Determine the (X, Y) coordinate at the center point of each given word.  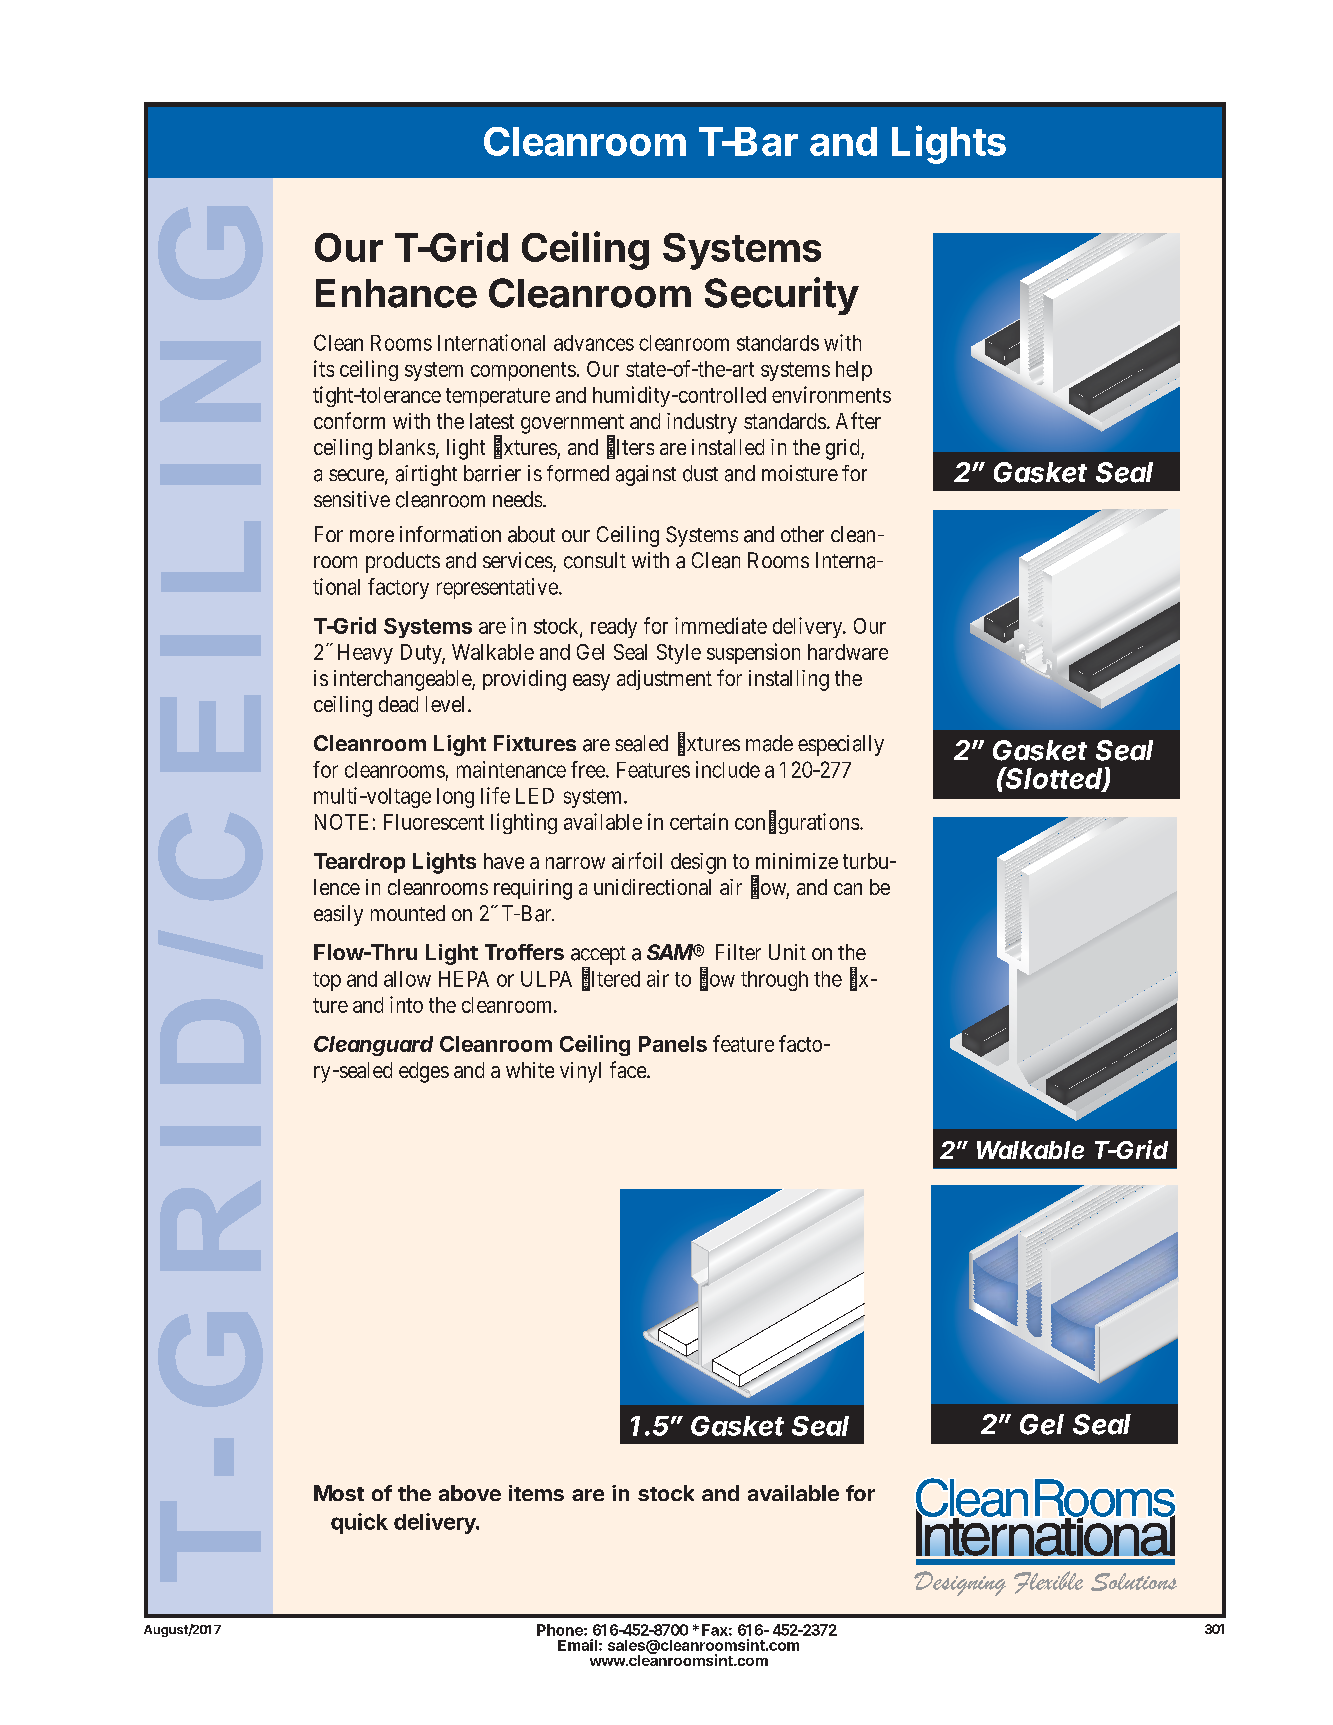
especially (841, 745)
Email (577, 1645)
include (728, 769)
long (455, 798)
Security (782, 296)
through (774, 981)
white (530, 1070)
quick (359, 1523)
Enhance (396, 293)
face (629, 1069)
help (854, 371)
